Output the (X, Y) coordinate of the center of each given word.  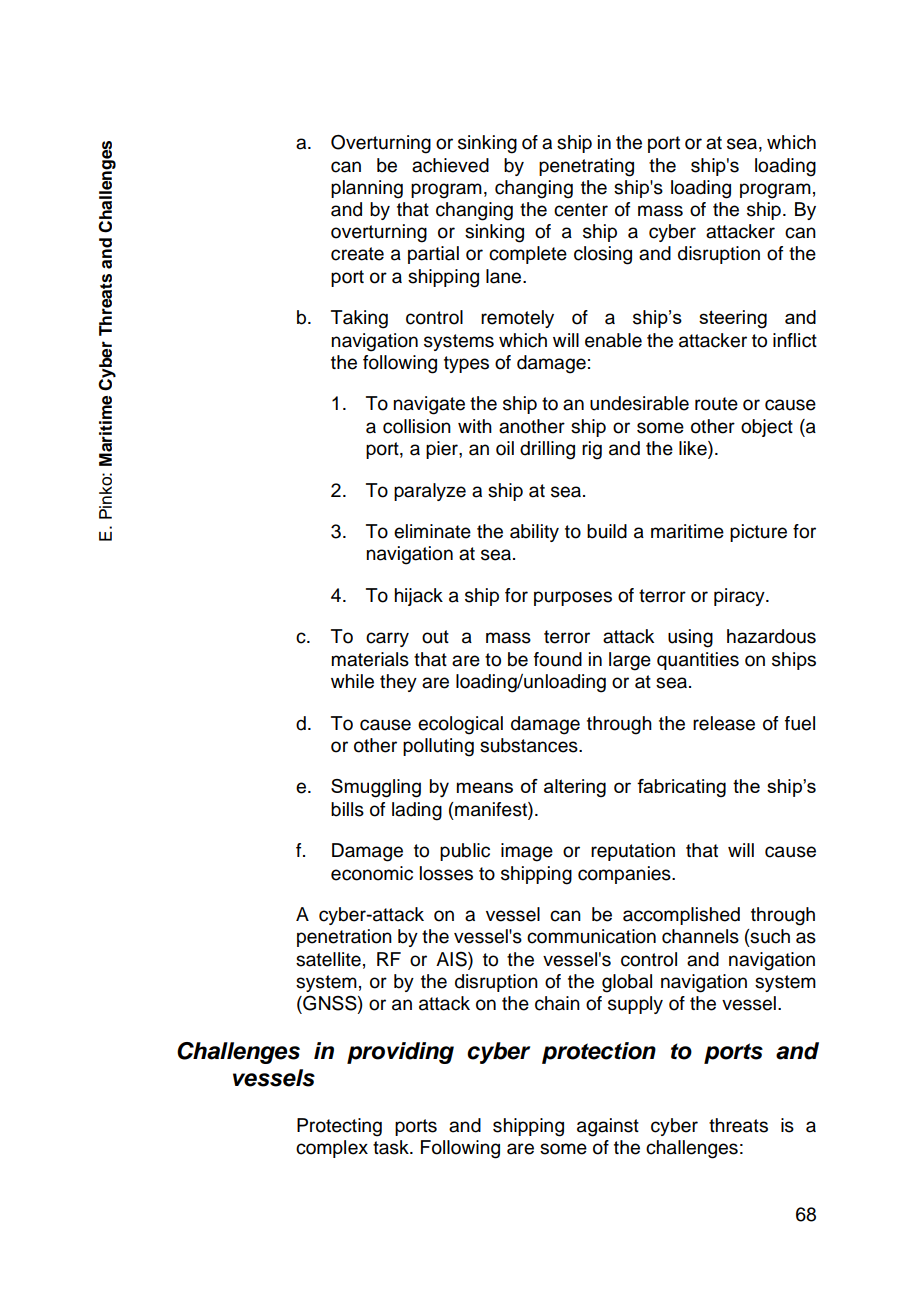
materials (370, 659)
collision (417, 426)
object (767, 428)
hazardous (771, 636)
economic (372, 873)
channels (700, 936)
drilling (547, 450)
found (558, 659)
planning (367, 189)
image (527, 852)
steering (733, 319)
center (581, 210)
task (392, 1147)
